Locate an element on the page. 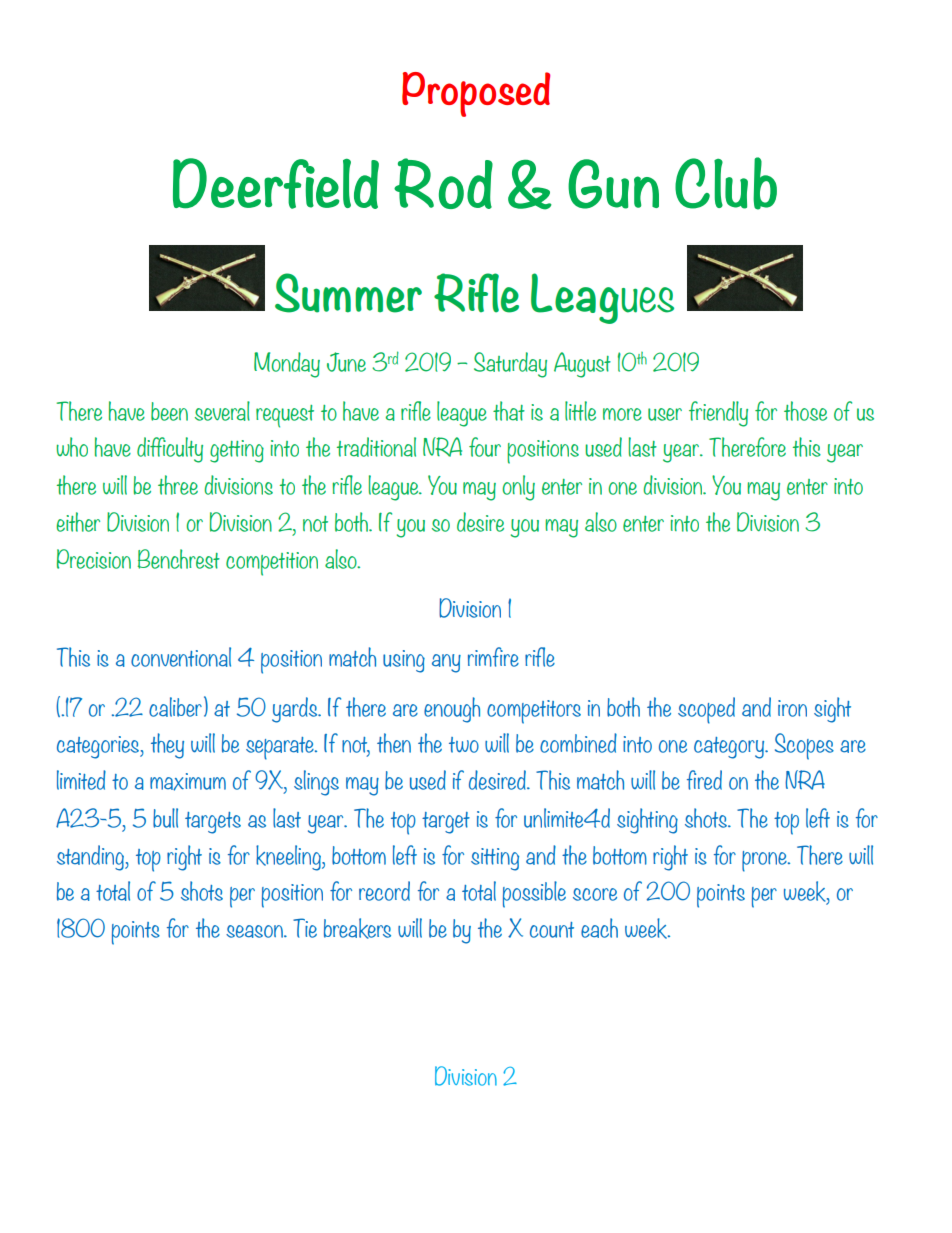 This page has width=952, height=1233. three is located at coordinates (178, 485).
